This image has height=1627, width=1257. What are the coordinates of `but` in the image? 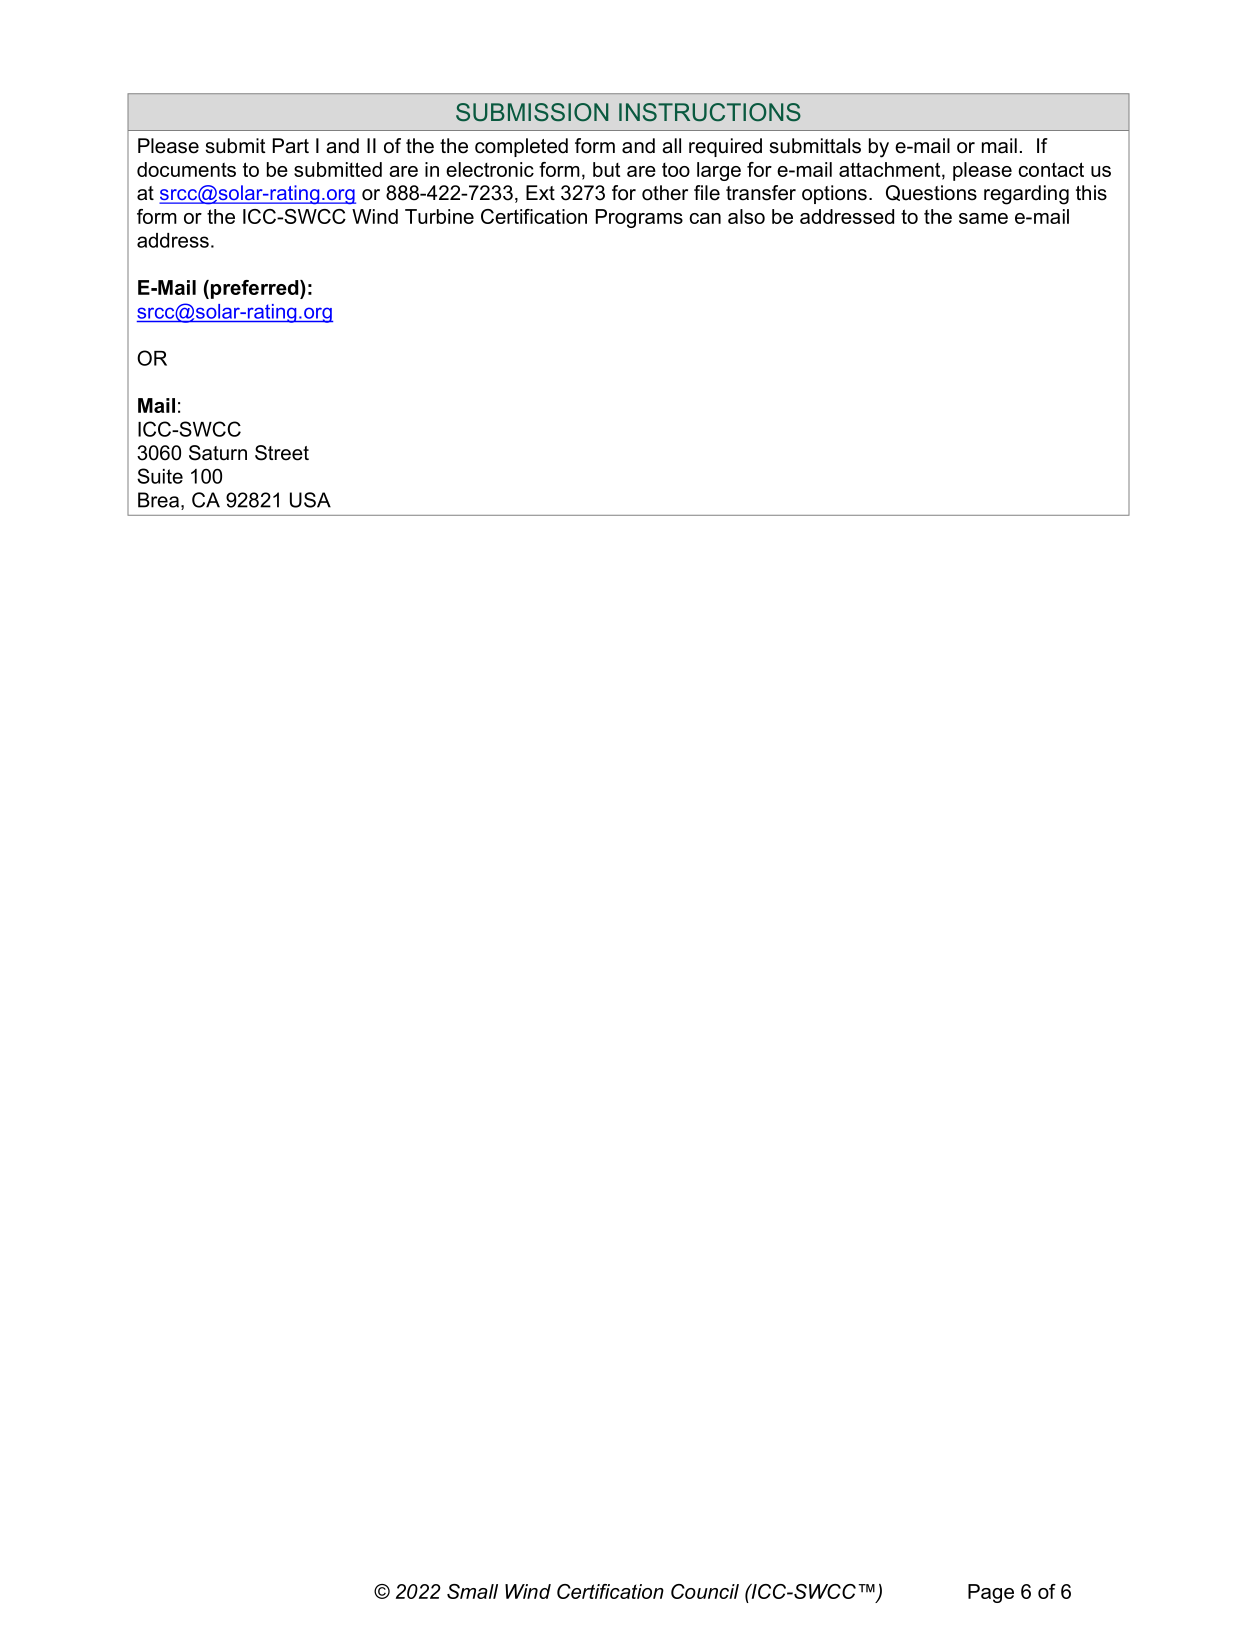 It's located at (606, 169).
